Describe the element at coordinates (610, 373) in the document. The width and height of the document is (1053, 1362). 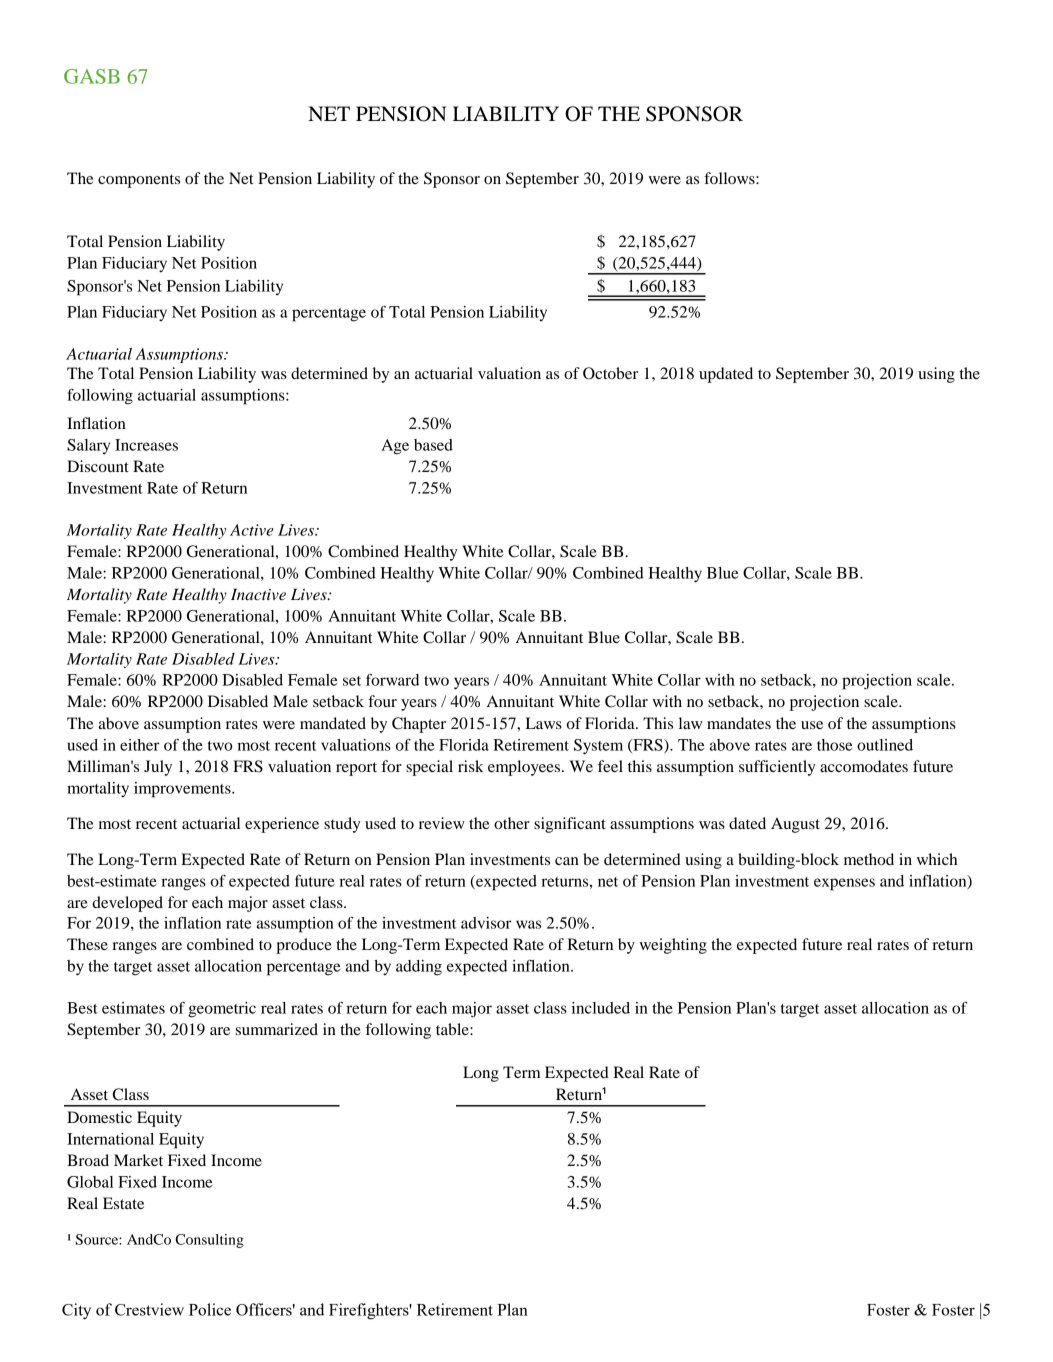
I see `October` at that location.
